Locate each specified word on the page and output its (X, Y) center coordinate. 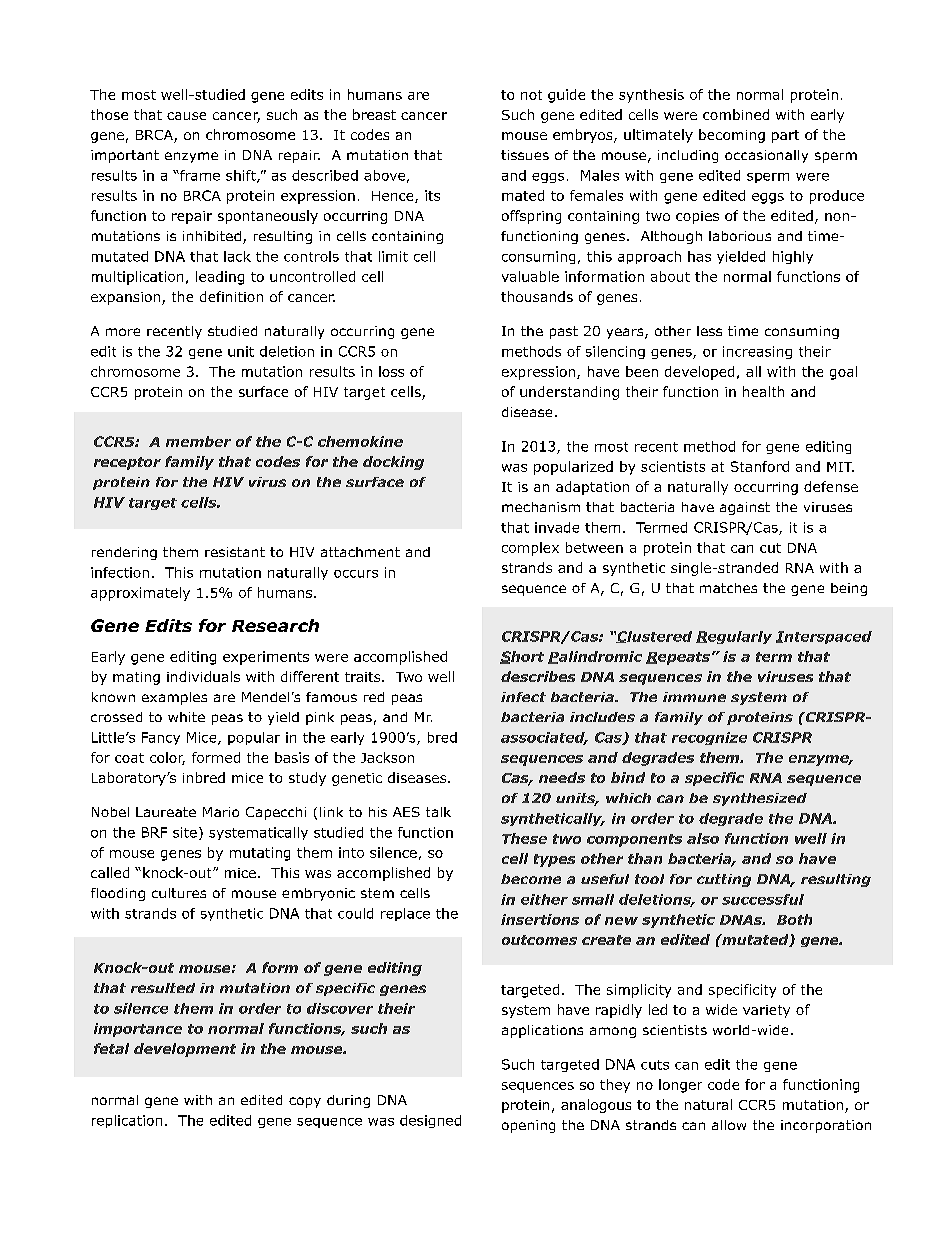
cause (186, 116)
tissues (525, 155)
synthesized (760, 799)
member (198, 441)
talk (438, 812)
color (167, 758)
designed (430, 1121)
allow (729, 1125)
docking (393, 463)
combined (736, 114)
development (185, 1050)
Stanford (760, 466)
